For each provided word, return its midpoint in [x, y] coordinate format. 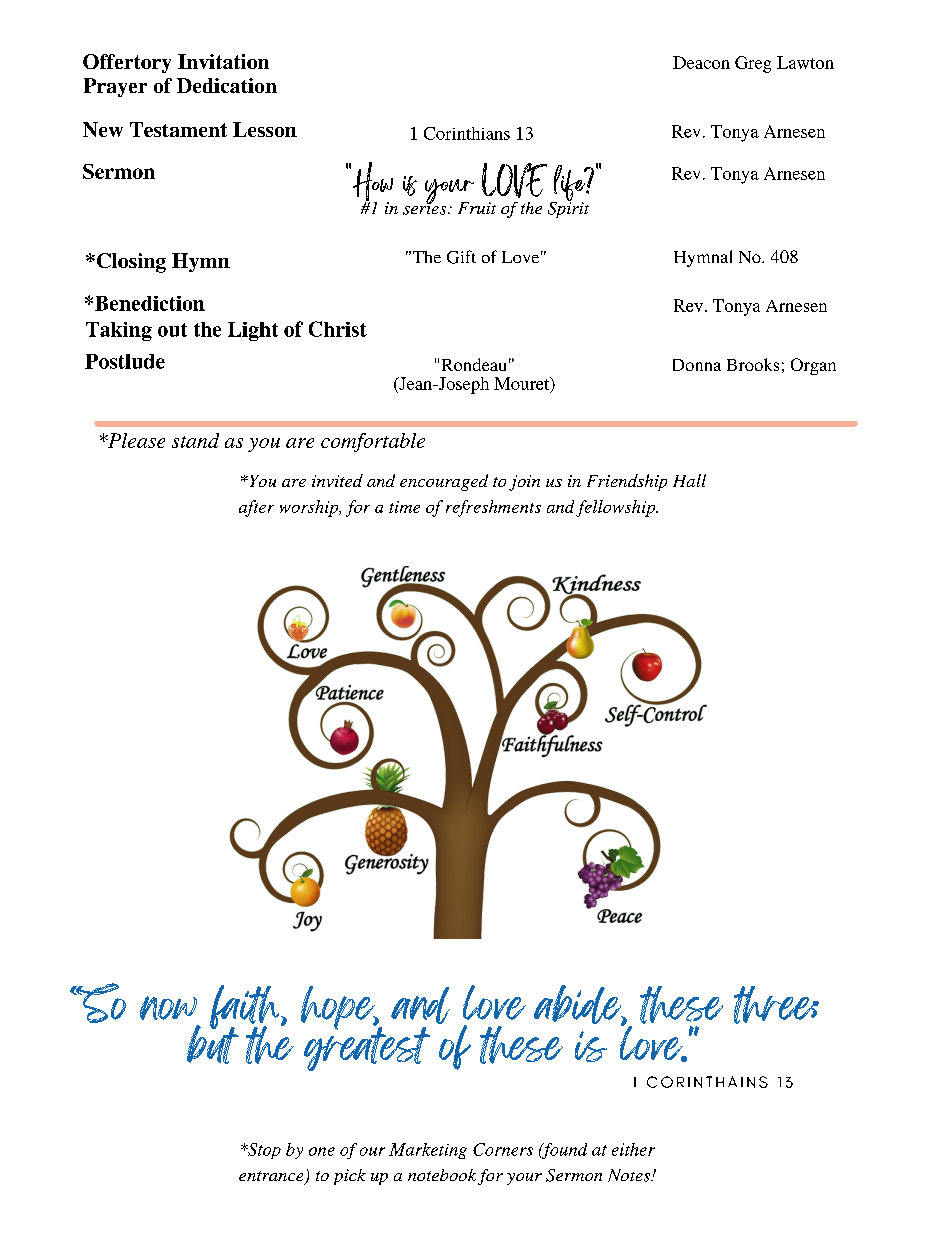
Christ [338, 329]
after [256, 508]
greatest [367, 1047]
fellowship [617, 508]
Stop [263, 1151]
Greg [753, 64]
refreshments [493, 508]
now [168, 1008]
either [633, 1149]
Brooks [753, 364]
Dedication [227, 85]
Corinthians [467, 133]
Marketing [428, 1151]
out [172, 330]
